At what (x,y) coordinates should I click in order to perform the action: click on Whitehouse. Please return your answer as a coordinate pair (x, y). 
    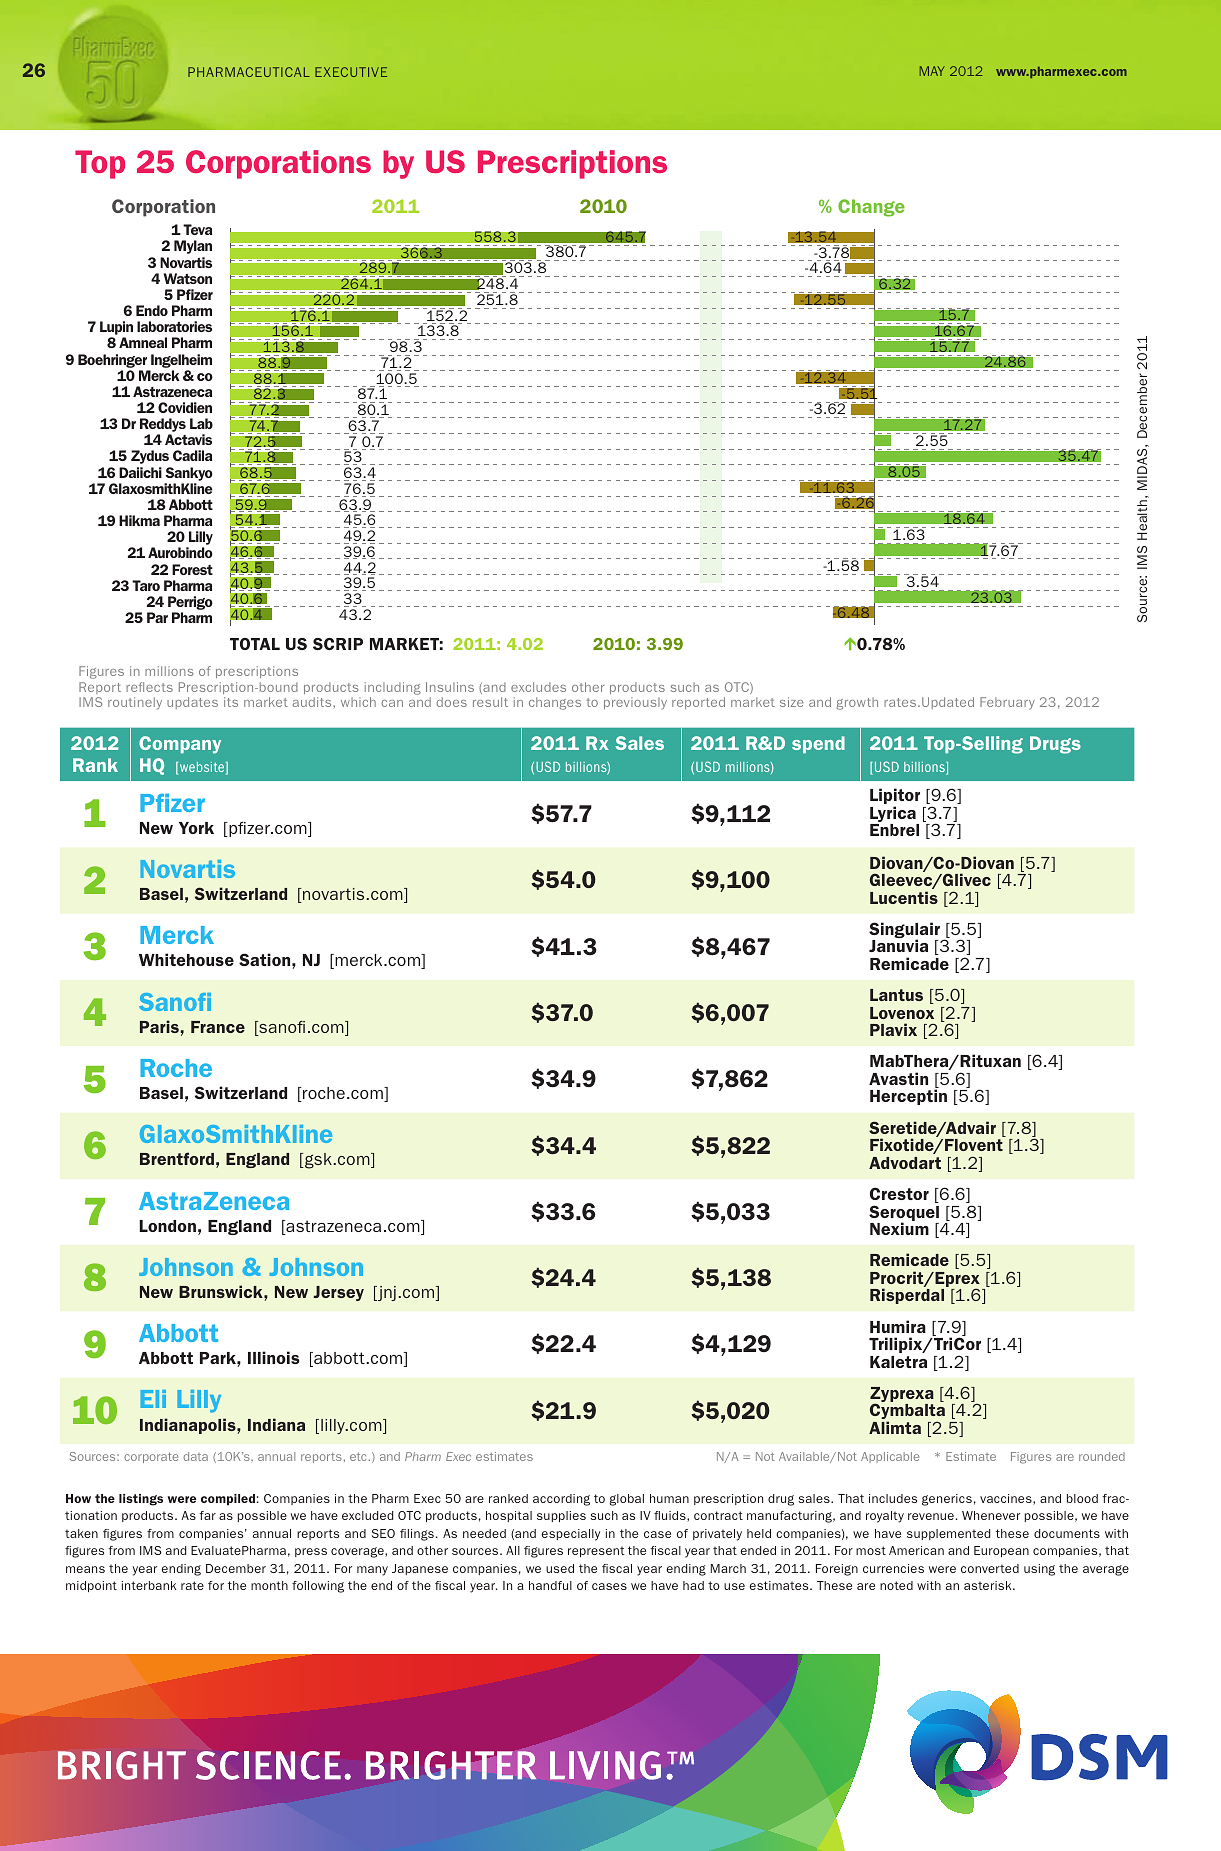
    Looking at the image, I should click on (186, 959).
